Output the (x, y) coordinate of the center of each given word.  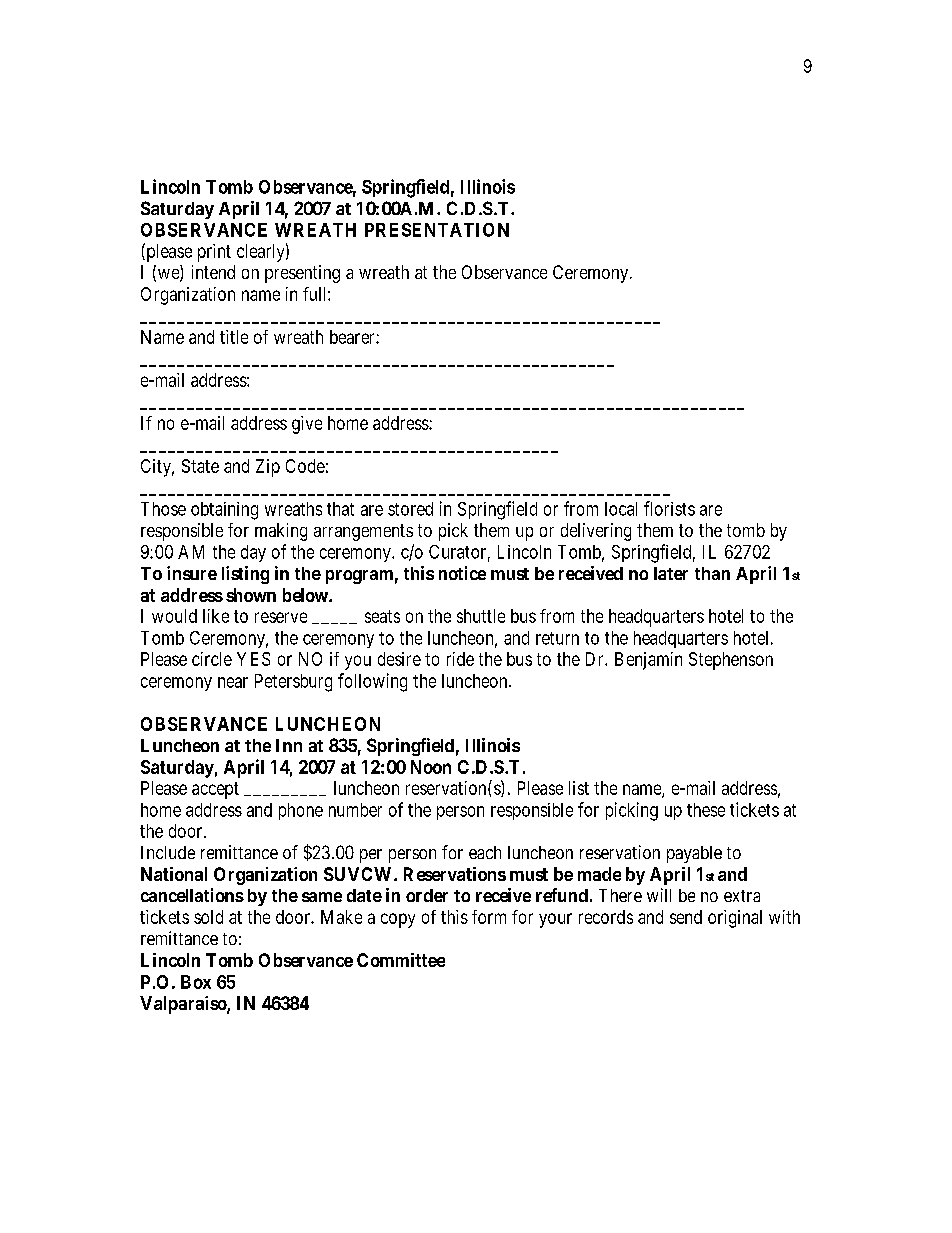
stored (410, 509)
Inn (289, 745)
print (214, 253)
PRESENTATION (437, 230)
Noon (431, 767)
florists (669, 508)
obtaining (224, 511)
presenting (302, 274)
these (706, 810)
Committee (401, 960)
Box (196, 982)
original (735, 919)
